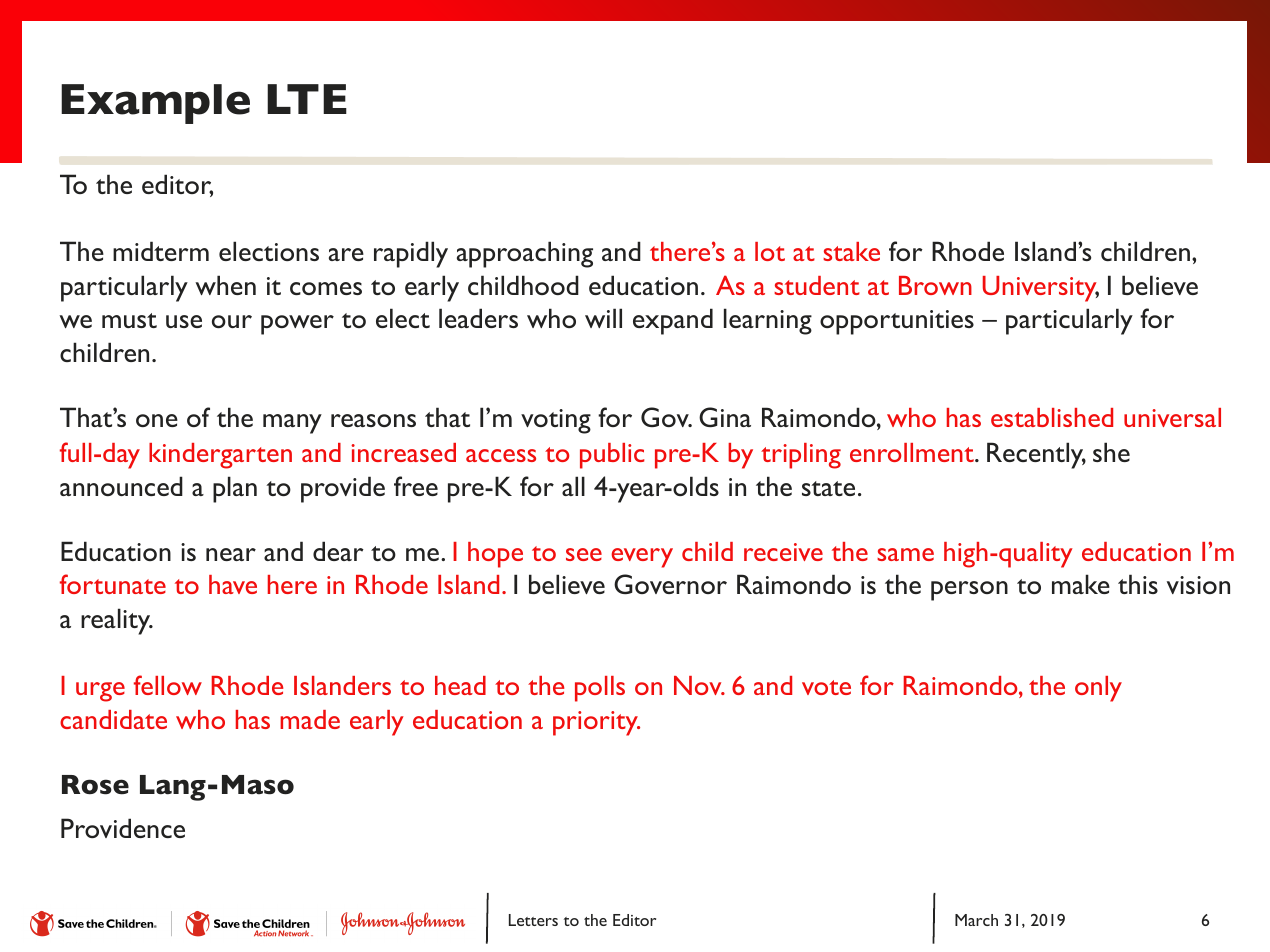  What do you see at coordinates (976, 920) in the screenshot?
I see `March` at bounding box center [976, 920].
